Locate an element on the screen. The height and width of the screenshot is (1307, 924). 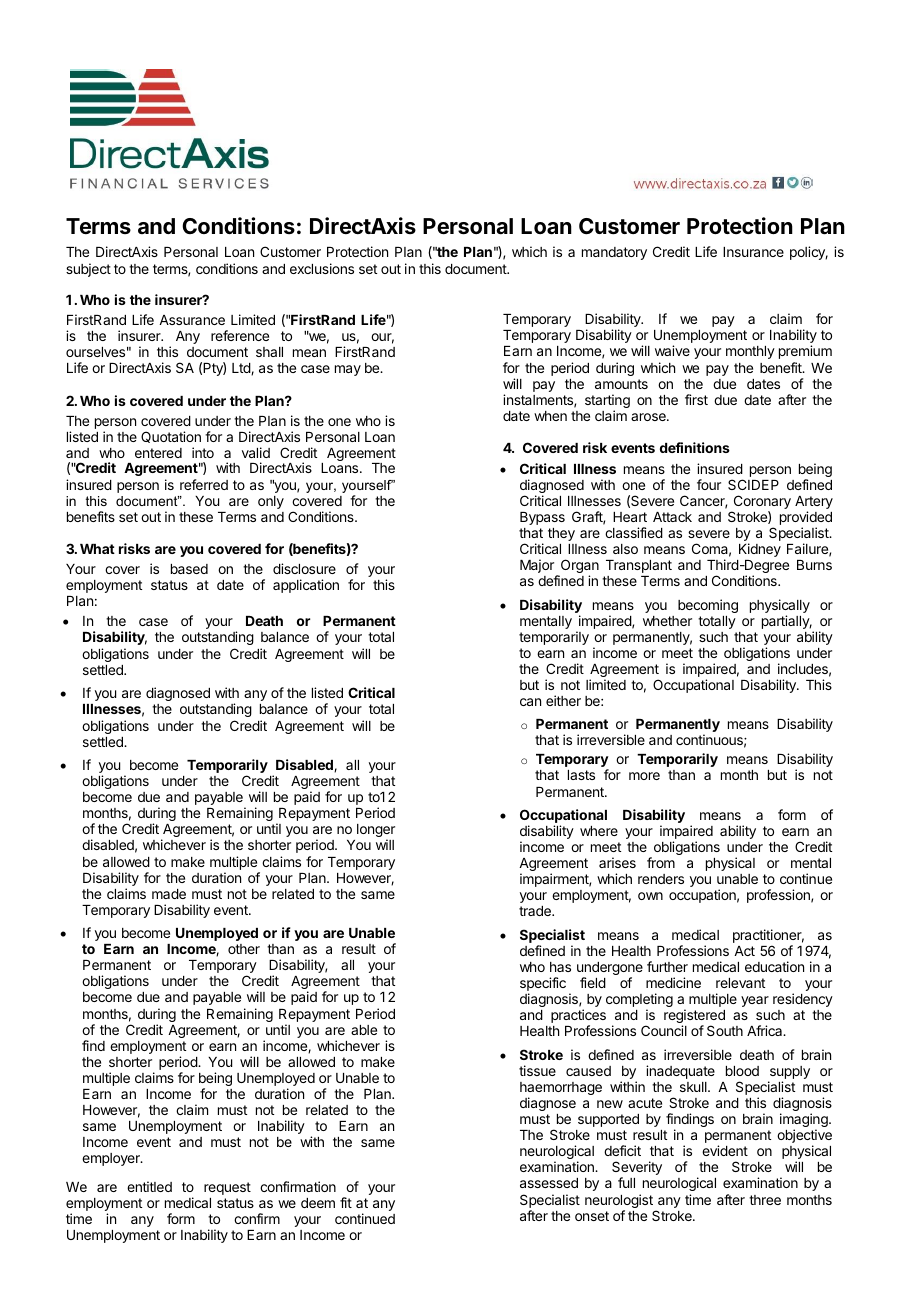
entitled is located at coordinates (149, 1186).
